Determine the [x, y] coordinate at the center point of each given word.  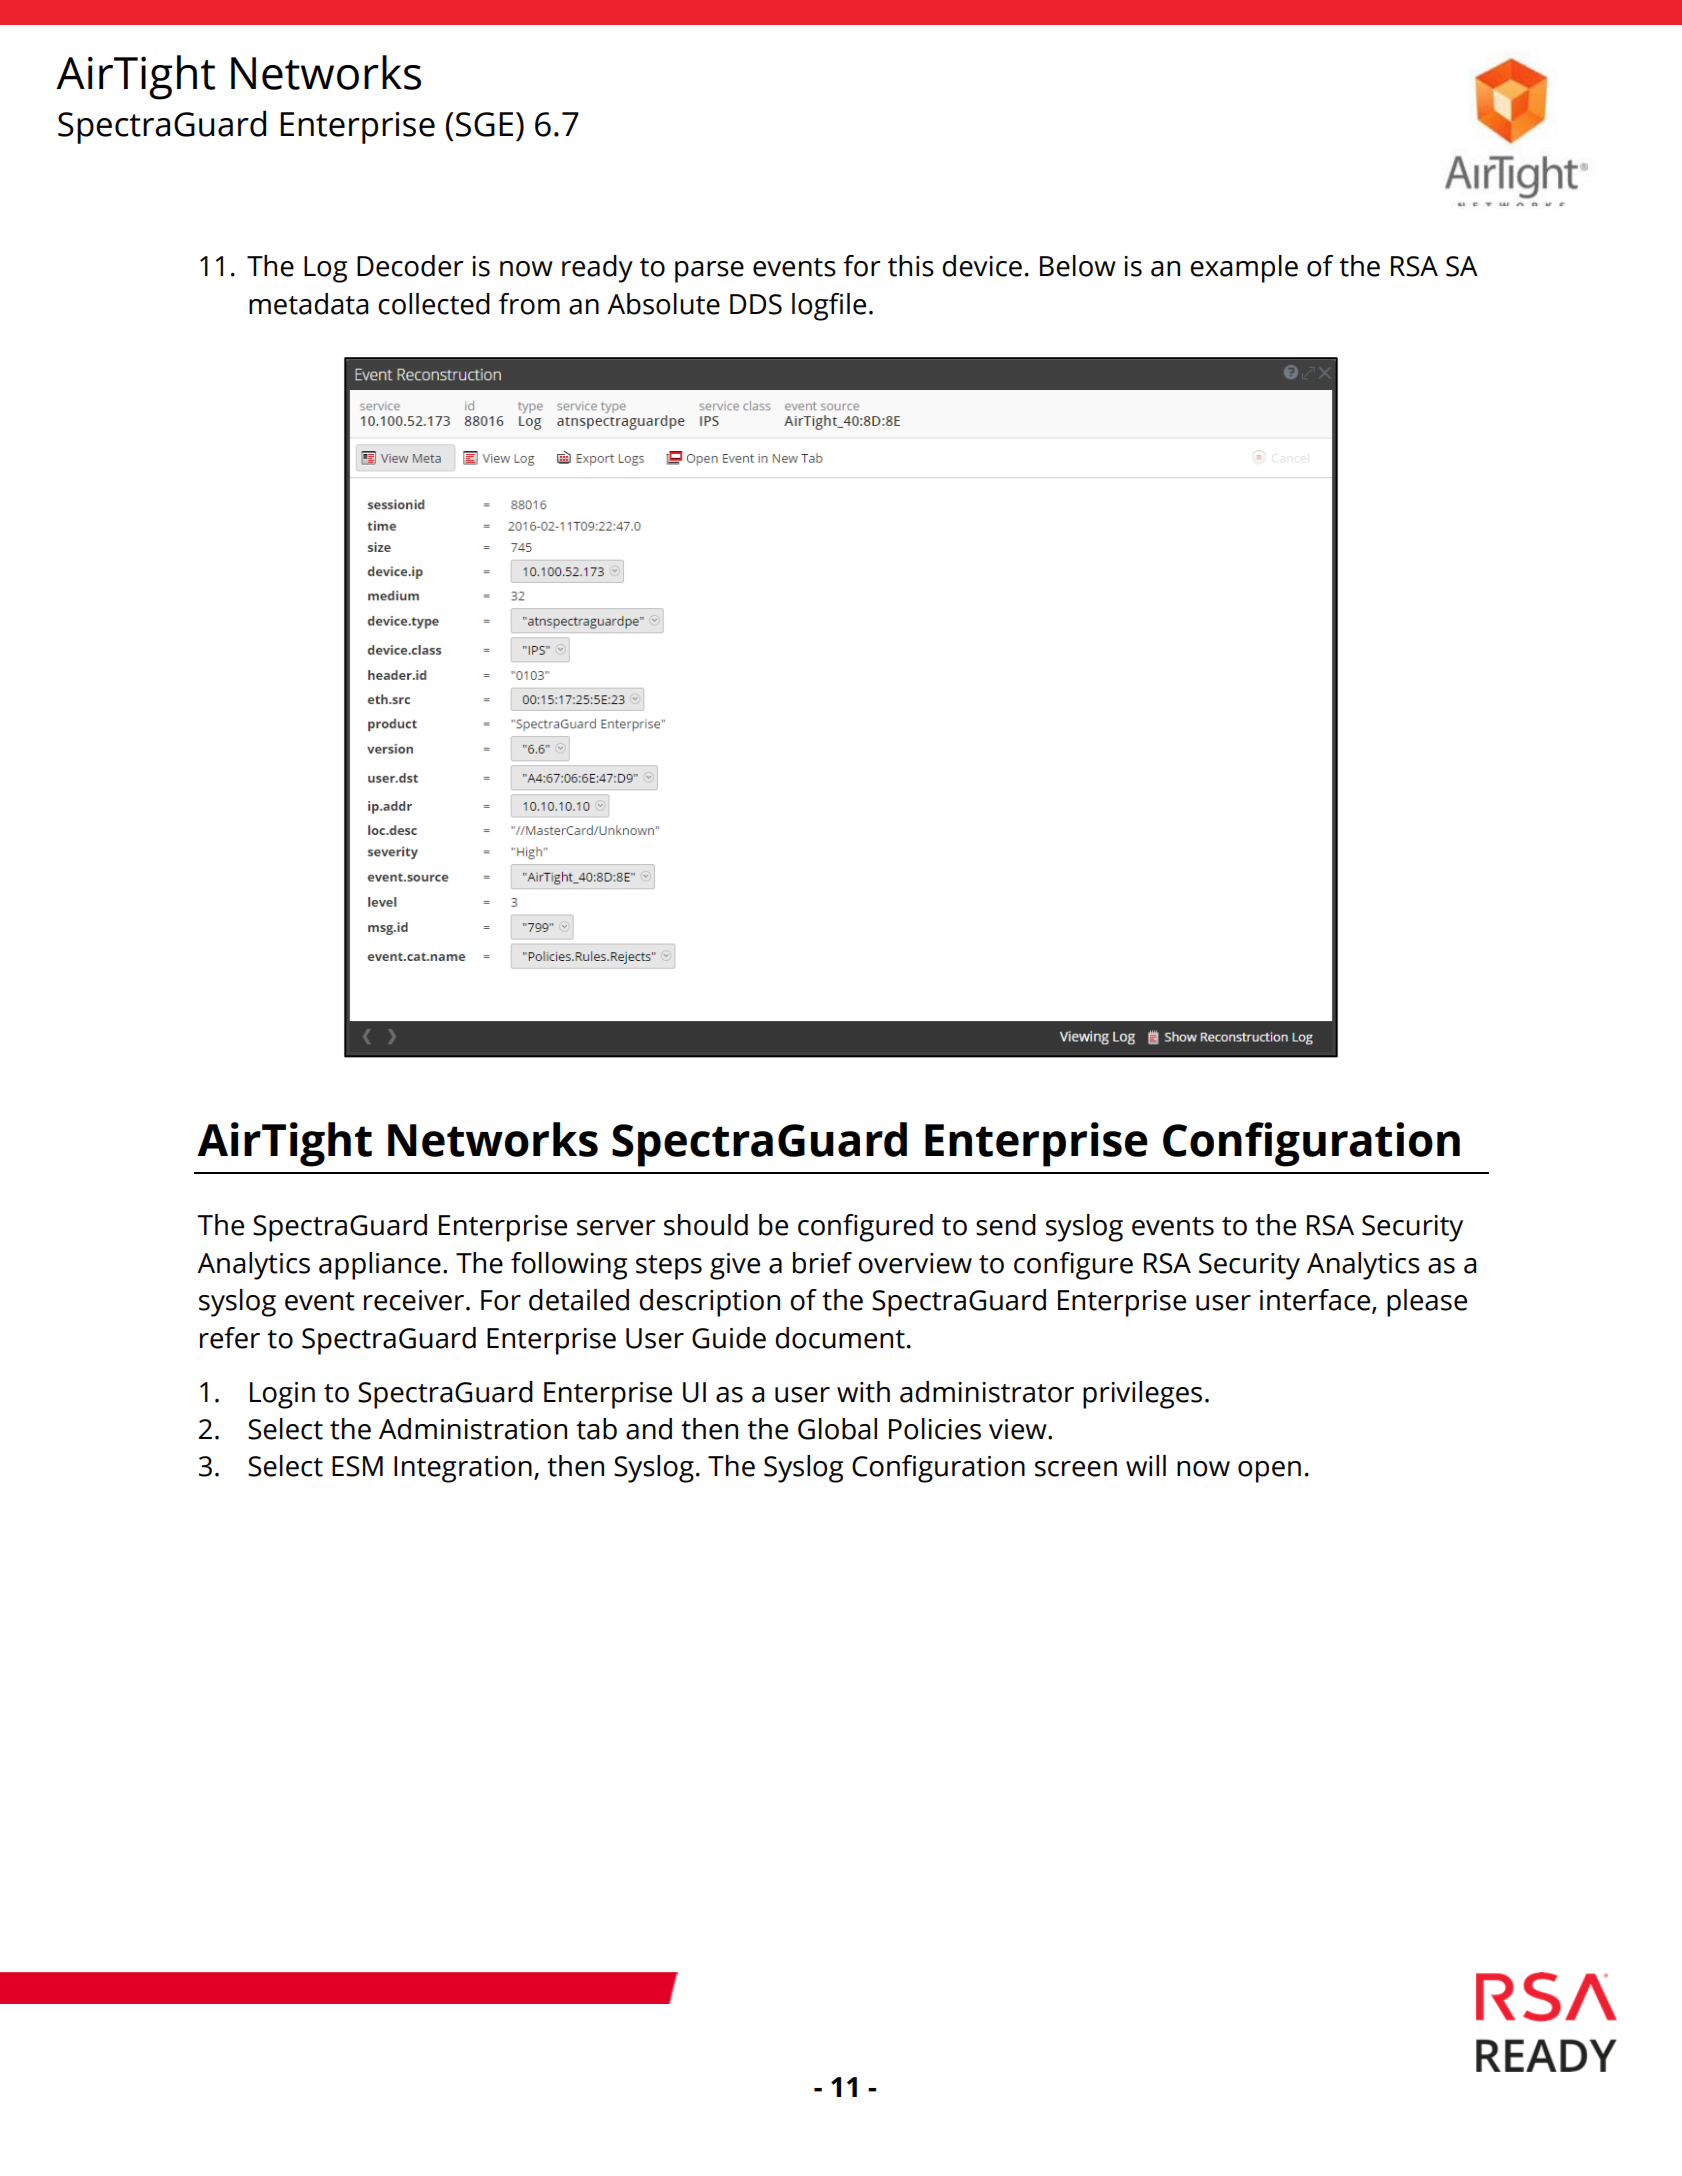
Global [837, 1429]
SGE [484, 124]
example [1244, 269]
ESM [357, 1466]
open [1269, 1472]
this [911, 266]
